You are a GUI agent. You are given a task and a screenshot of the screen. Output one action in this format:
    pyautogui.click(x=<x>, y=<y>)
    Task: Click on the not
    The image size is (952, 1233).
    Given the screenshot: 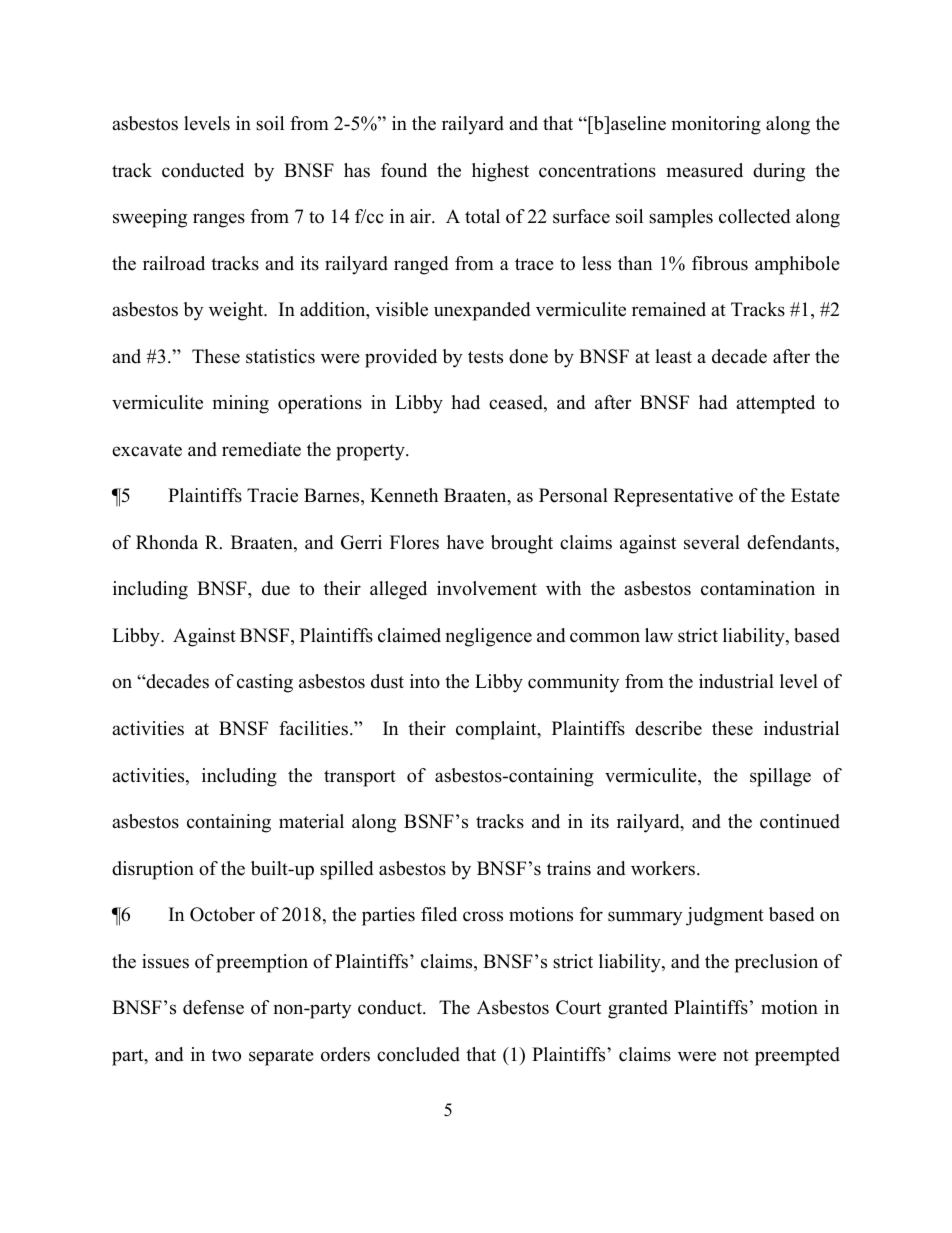 What is the action you would take?
    pyautogui.click(x=736, y=1055)
